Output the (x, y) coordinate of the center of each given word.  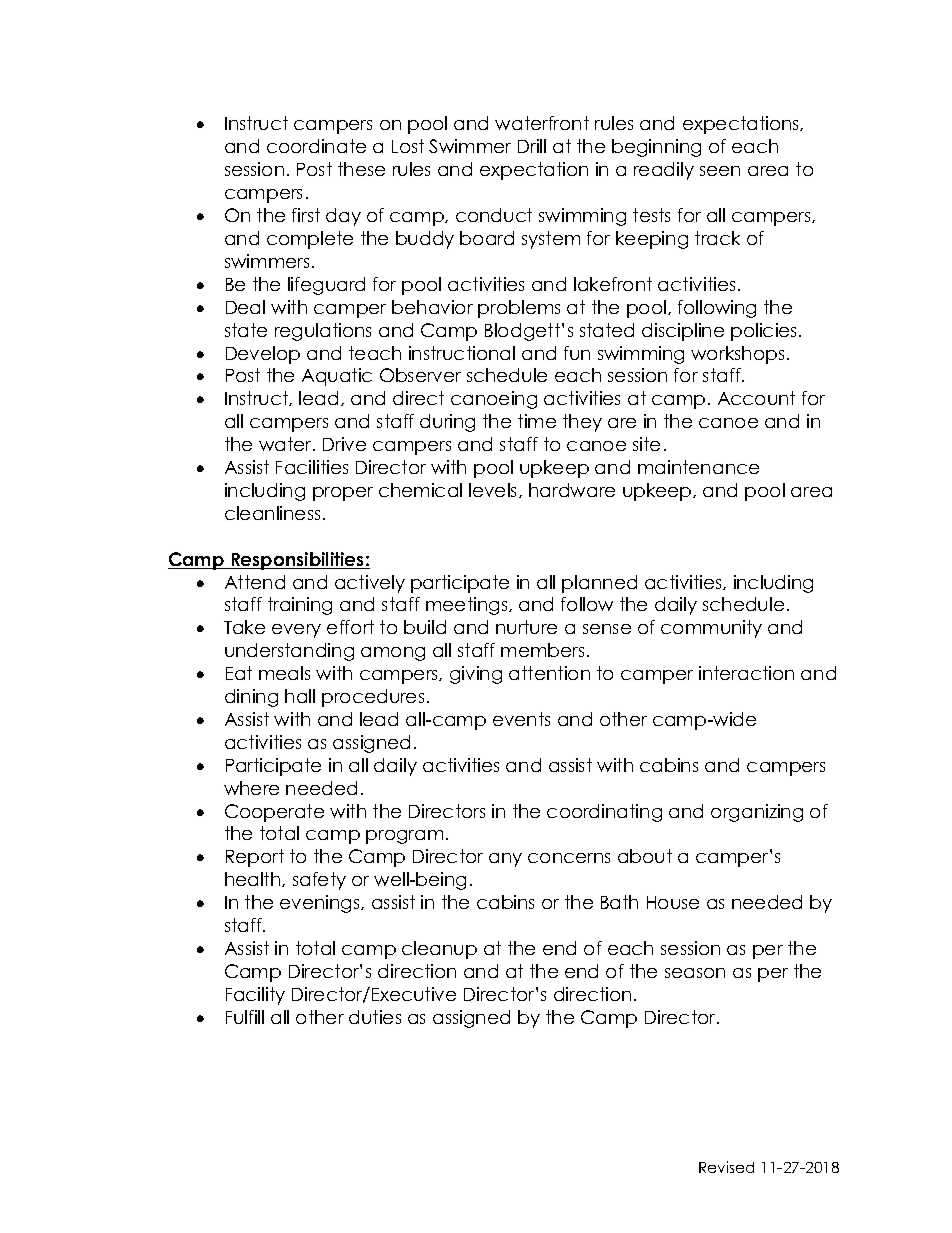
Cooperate (274, 813)
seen (720, 171)
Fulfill (245, 1017)
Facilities (312, 467)
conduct (494, 215)
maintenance (698, 467)
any (505, 860)
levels (494, 490)
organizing (757, 813)
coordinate (316, 146)
